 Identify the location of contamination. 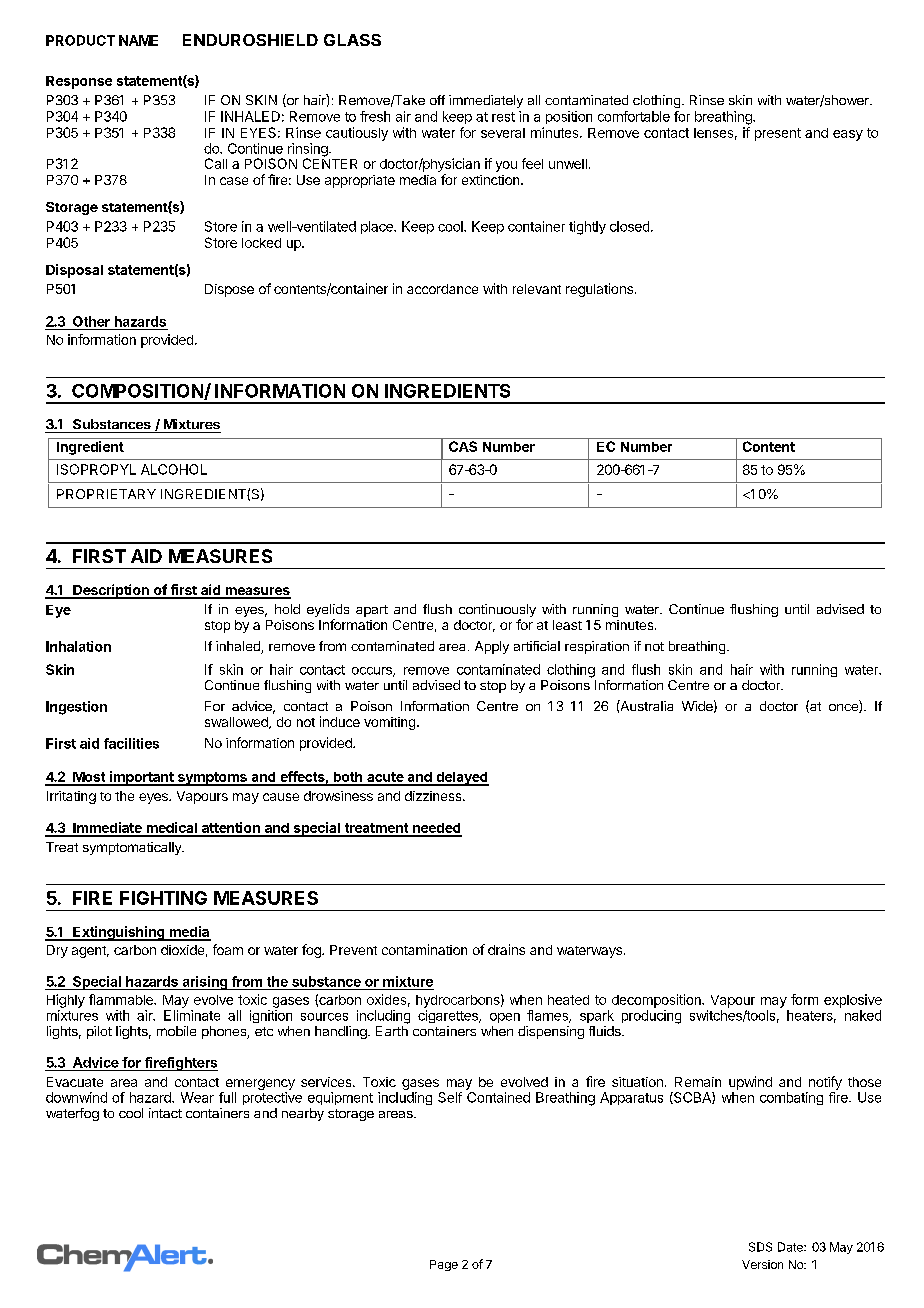
(424, 949).
